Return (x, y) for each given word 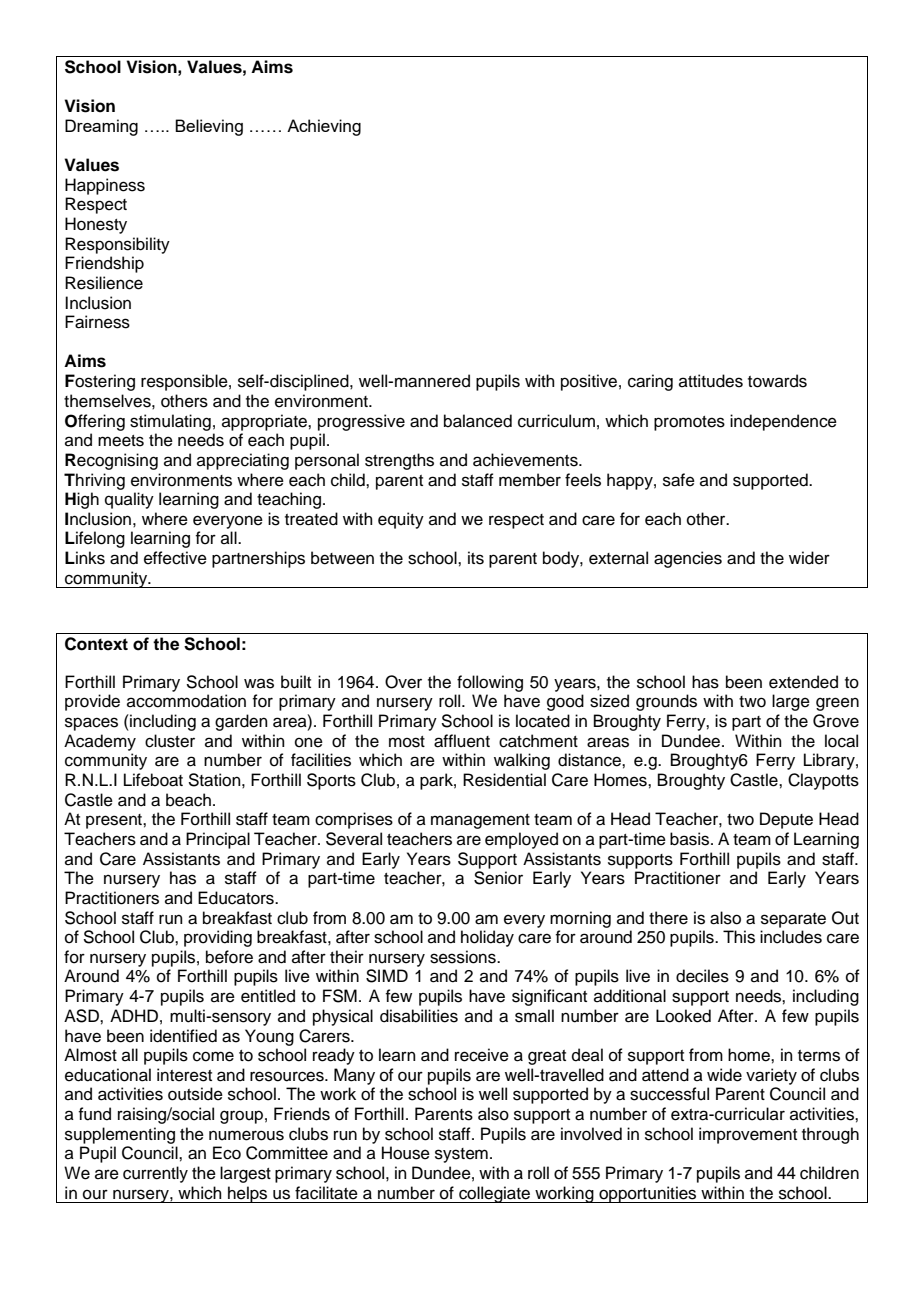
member (530, 480)
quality (129, 500)
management (480, 821)
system (461, 1155)
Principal (218, 840)
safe (679, 480)
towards (777, 381)
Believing (209, 127)
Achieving (324, 127)
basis (691, 839)
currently (155, 1174)
